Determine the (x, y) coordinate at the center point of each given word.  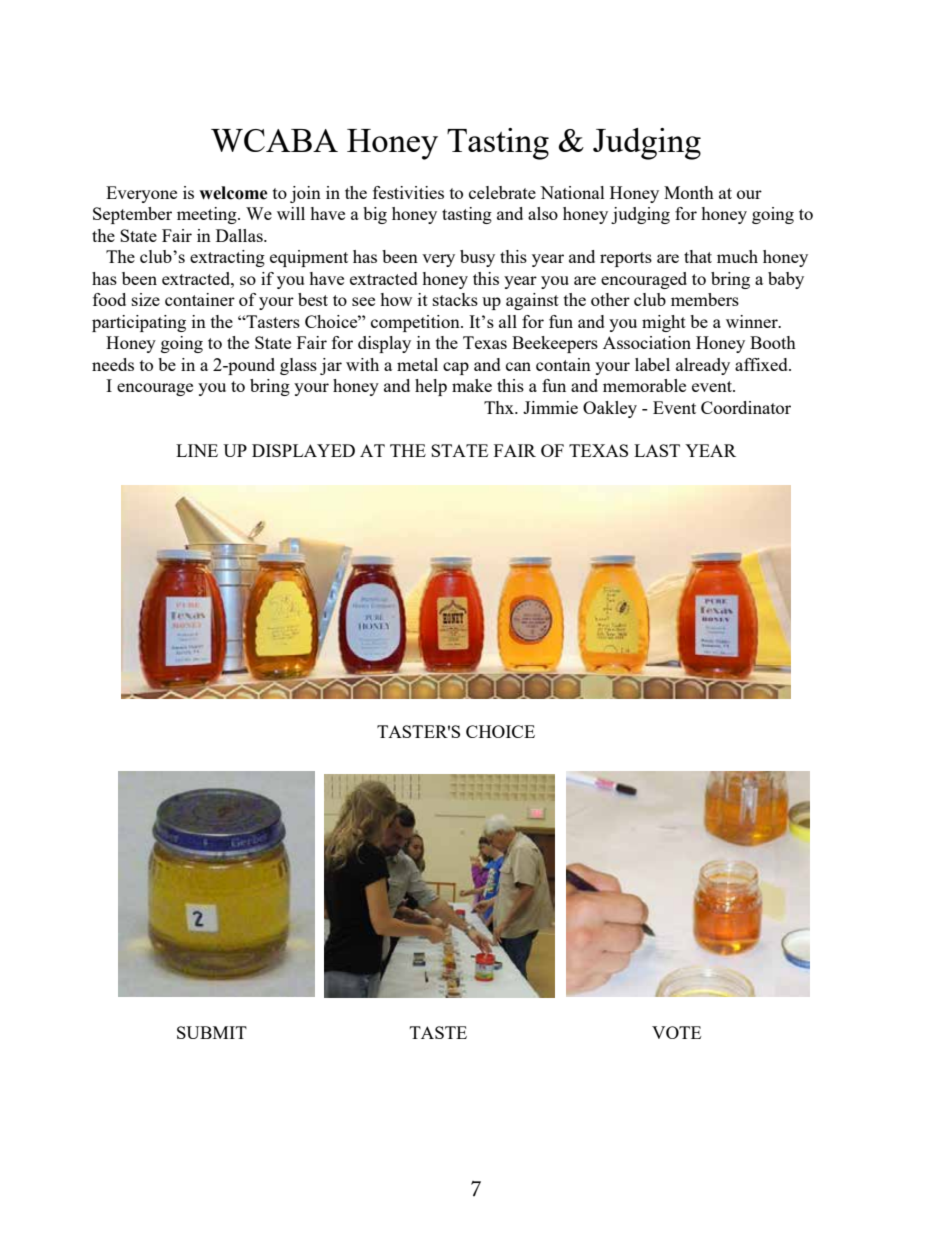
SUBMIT (212, 1032)
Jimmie (550, 407)
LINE (197, 450)
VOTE (676, 1032)
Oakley (610, 409)
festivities (408, 192)
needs (113, 364)
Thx (500, 407)
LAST (657, 450)
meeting (208, 215)
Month (689, 192)
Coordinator (746, 407)
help (431, 387)
